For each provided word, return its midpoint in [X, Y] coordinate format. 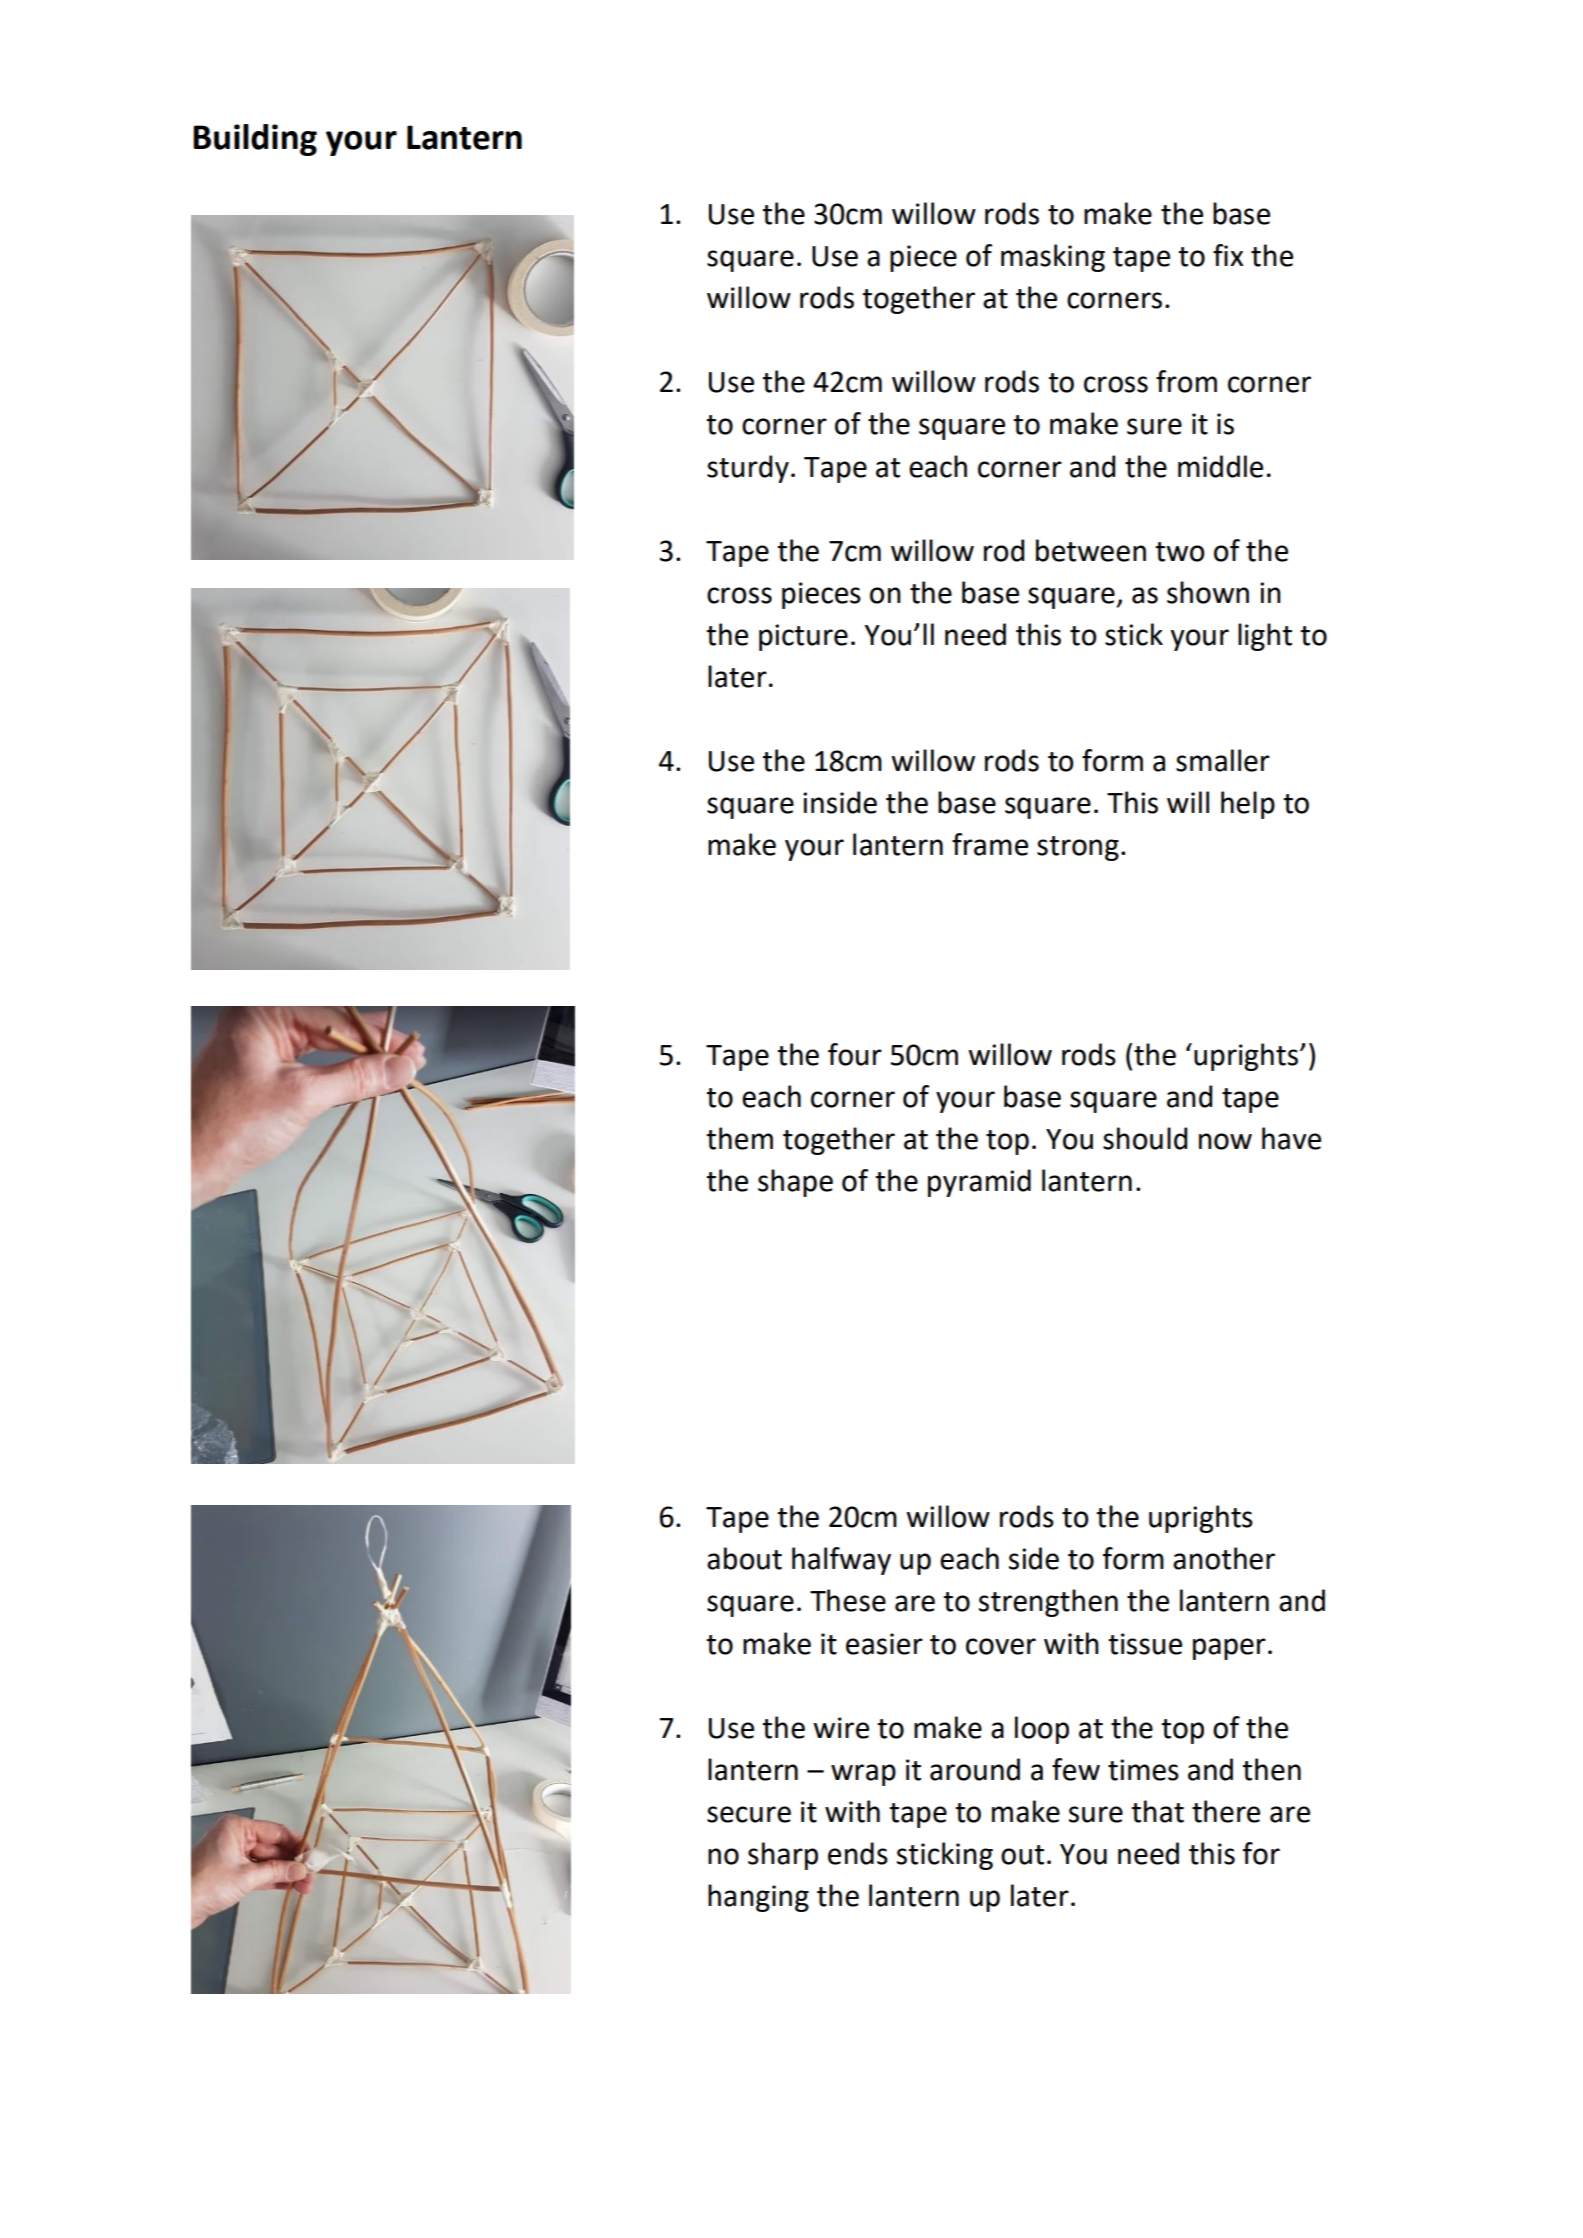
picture [803, 637]
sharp [783, 1856]
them [739, 1138]
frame [990, 844]
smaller [1223, 760]
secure [749, 1814]
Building [255, 140]
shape [795, 1183]
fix [1228, 255]
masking [1053, 258]
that [1157, 1811]
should [1145, 1138]
